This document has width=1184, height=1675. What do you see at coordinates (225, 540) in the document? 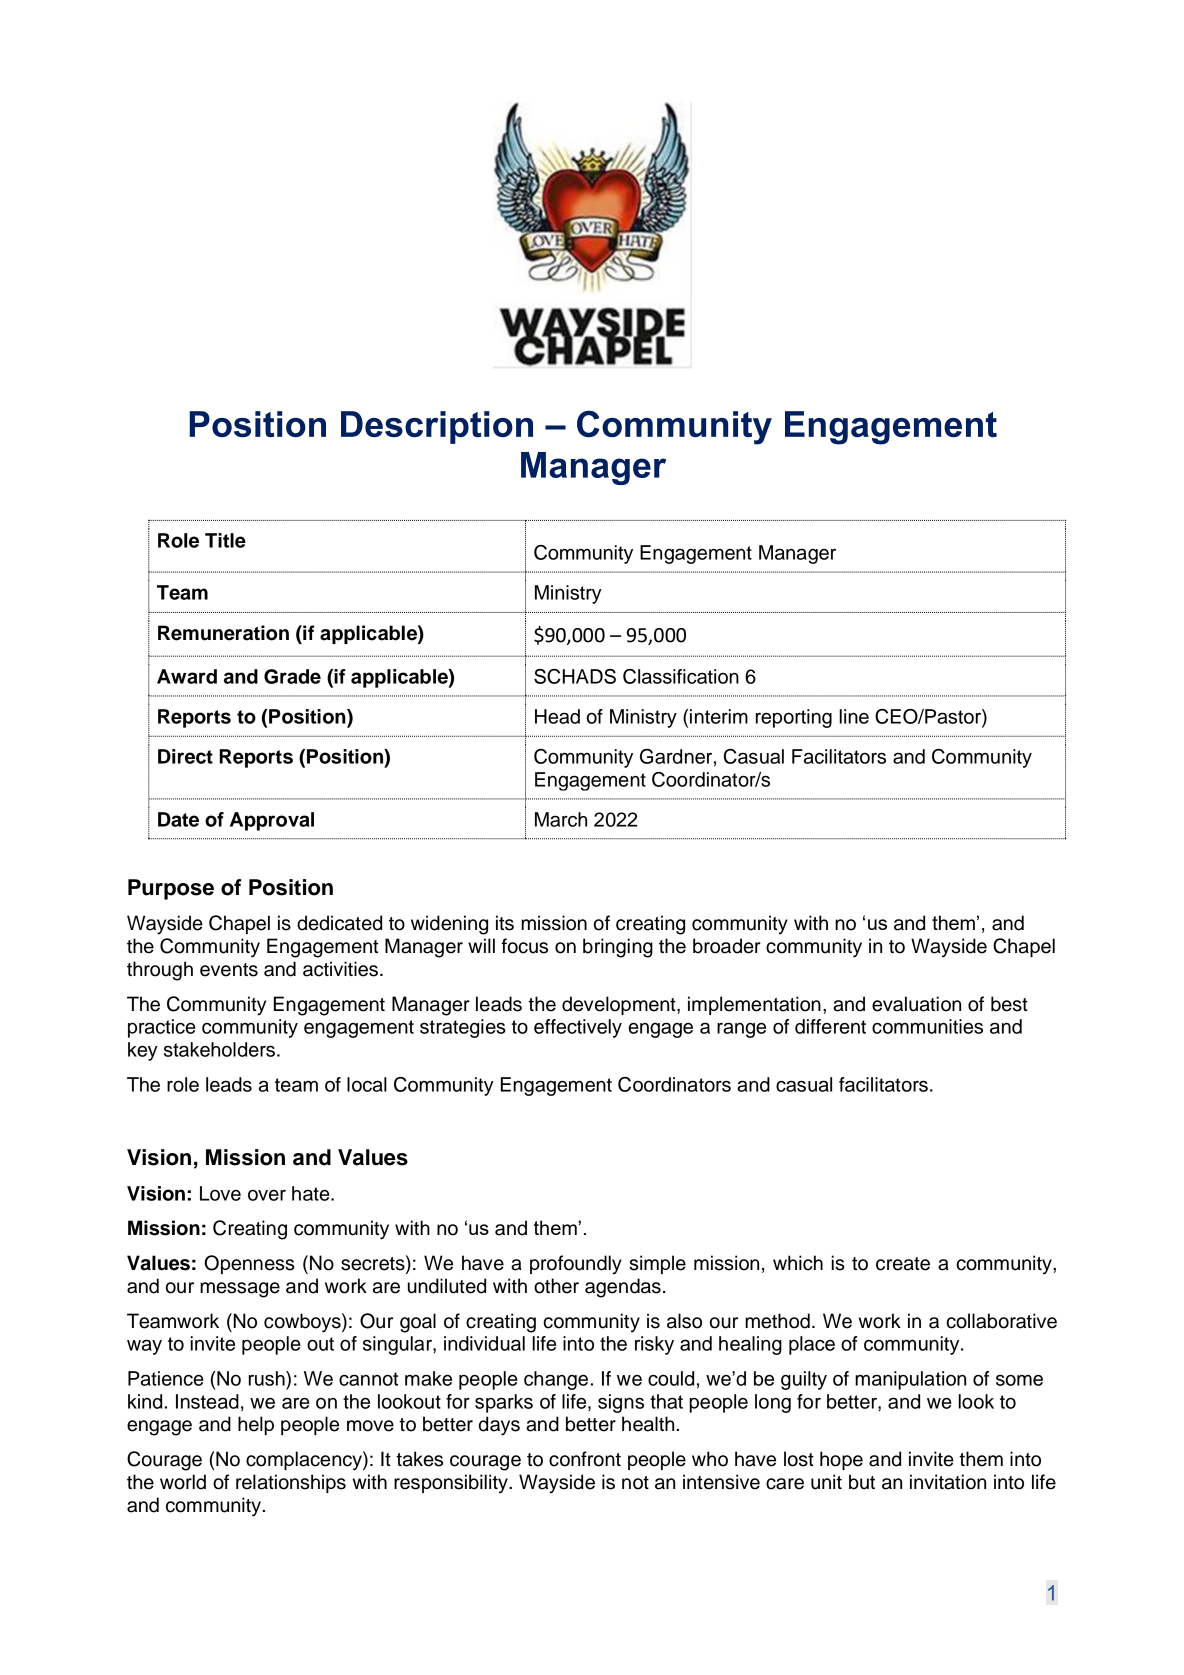
I see `Title` at bounding box center [225, 540].
